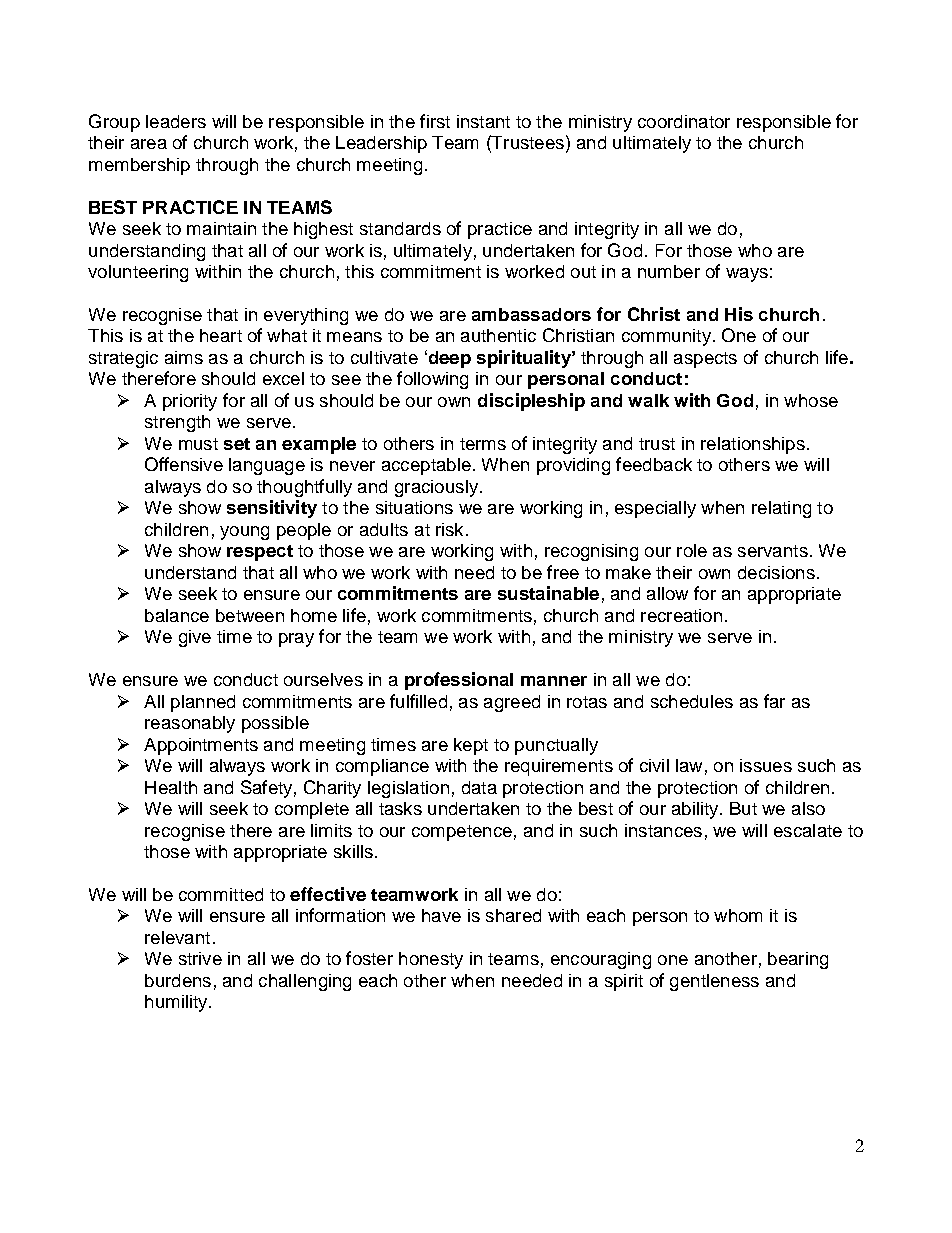 The height and width of the image is (1233, 952). Describe the element at coordinates (431, 960) in the image. I see `honesty` at that location.
